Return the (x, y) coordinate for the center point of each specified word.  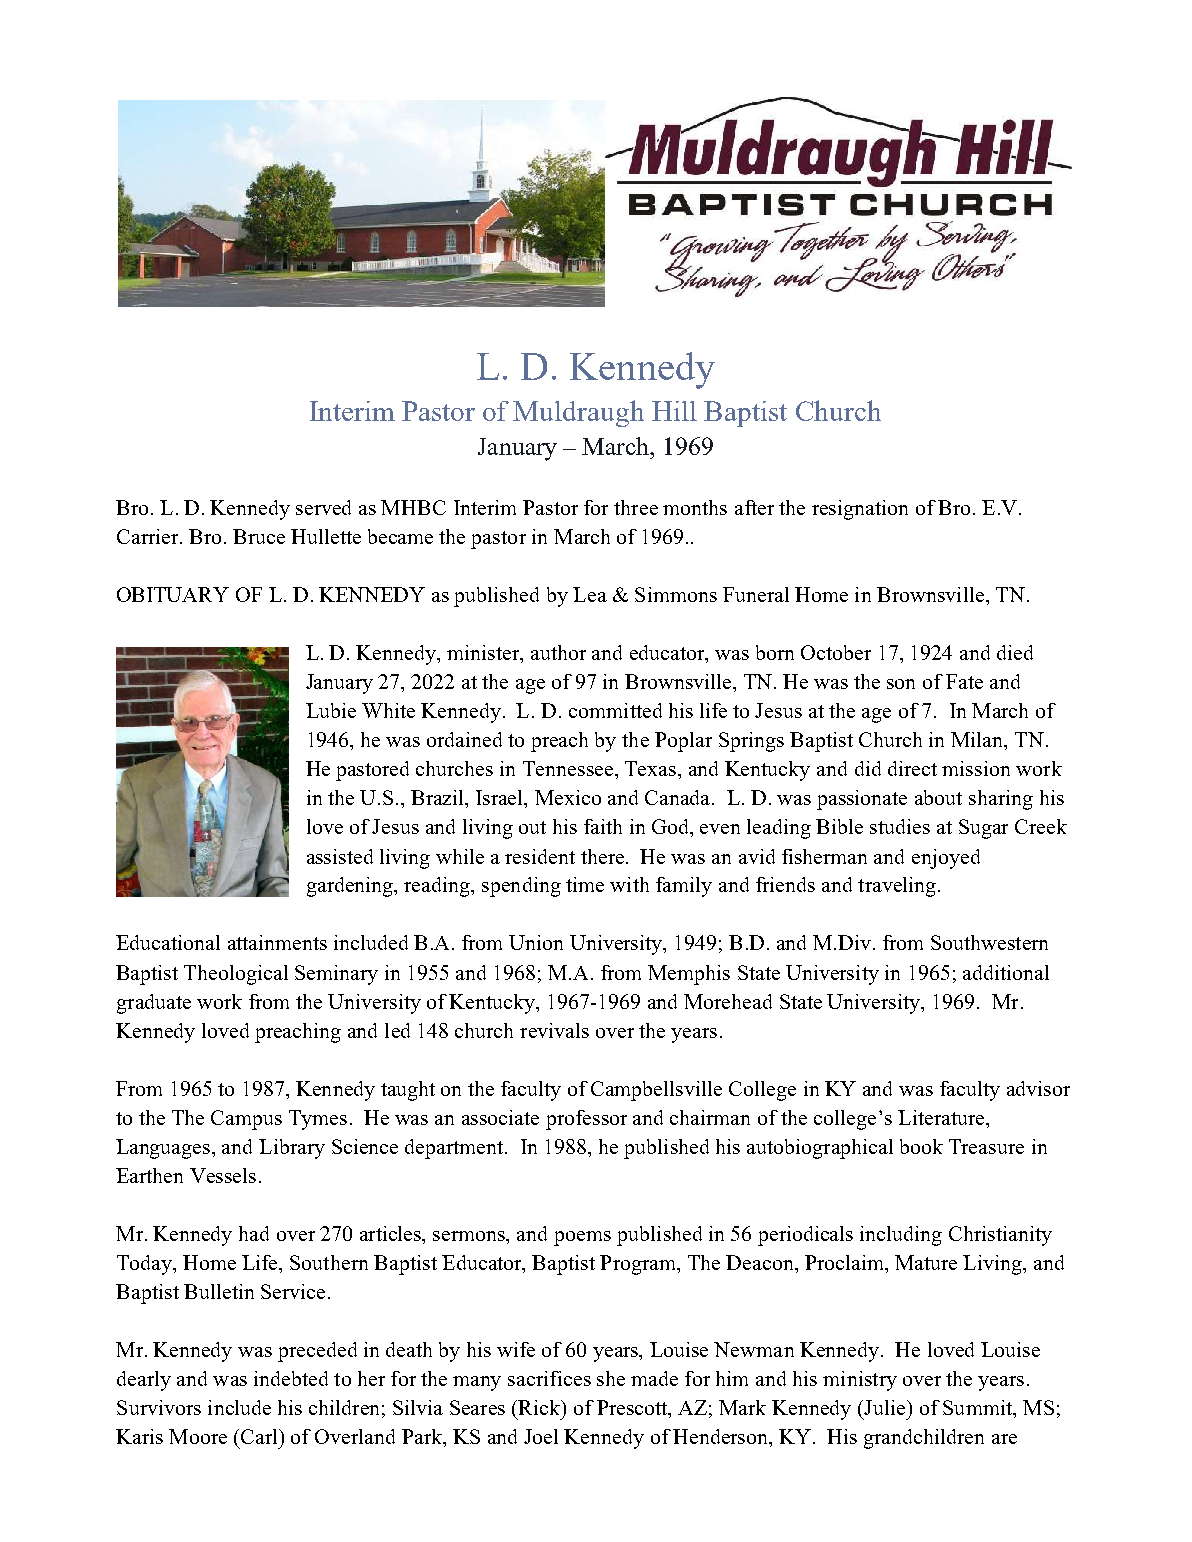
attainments (277, 942)
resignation (860, 510)
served (323, 507)
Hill (674, 411)
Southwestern (989, 942)
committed (615, 710)
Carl (260, 1436)
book (921, 1146)
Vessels (223, 1175)
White (388, 710)
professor (586, 1120)
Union (536, 942)
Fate (964, 681)
